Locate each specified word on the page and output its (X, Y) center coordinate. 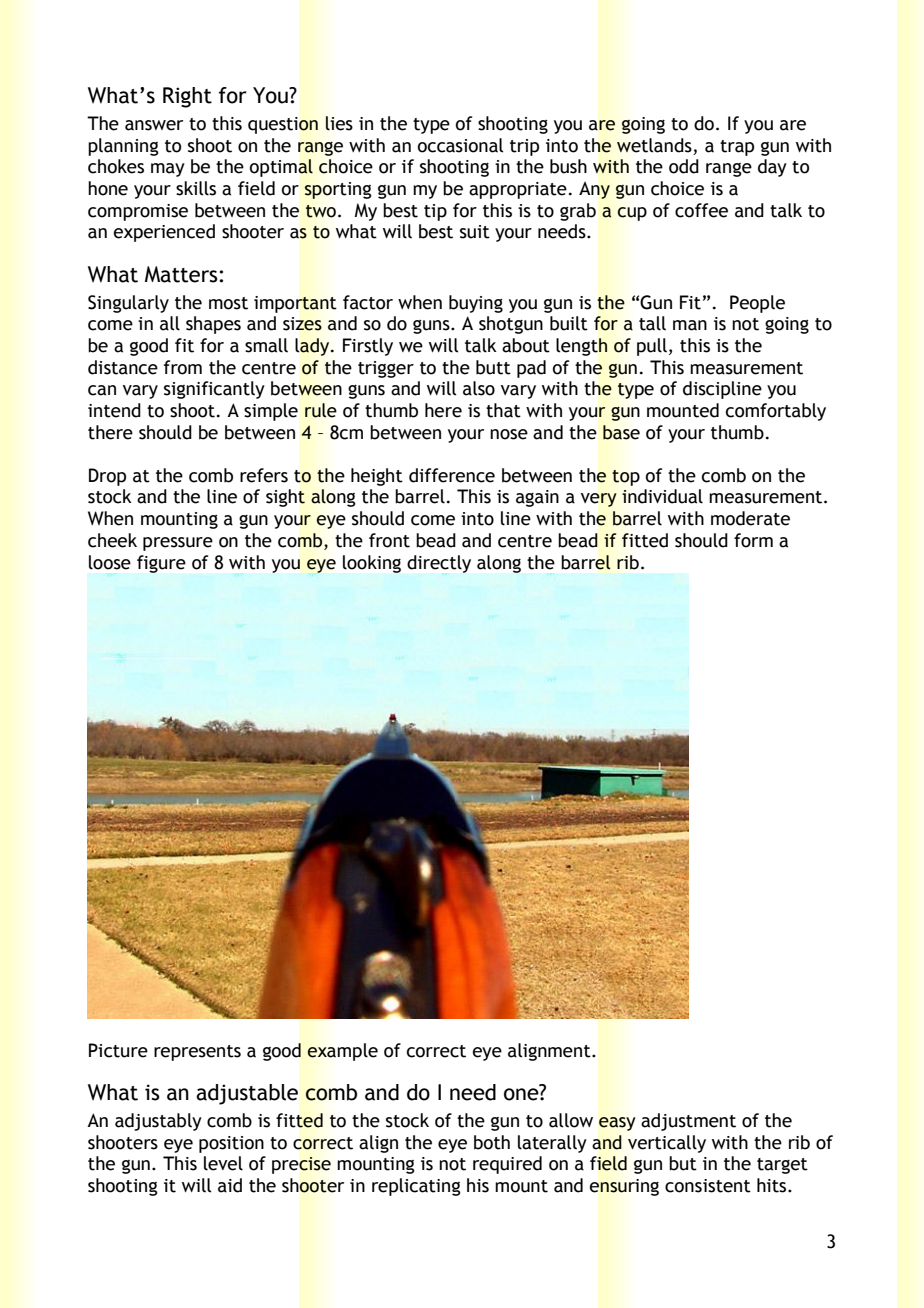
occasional (460, 145)
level (223, 1163)
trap (737, 148)
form (753, 540)
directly (439, 564)
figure (161, 564)
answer (154, 125)
